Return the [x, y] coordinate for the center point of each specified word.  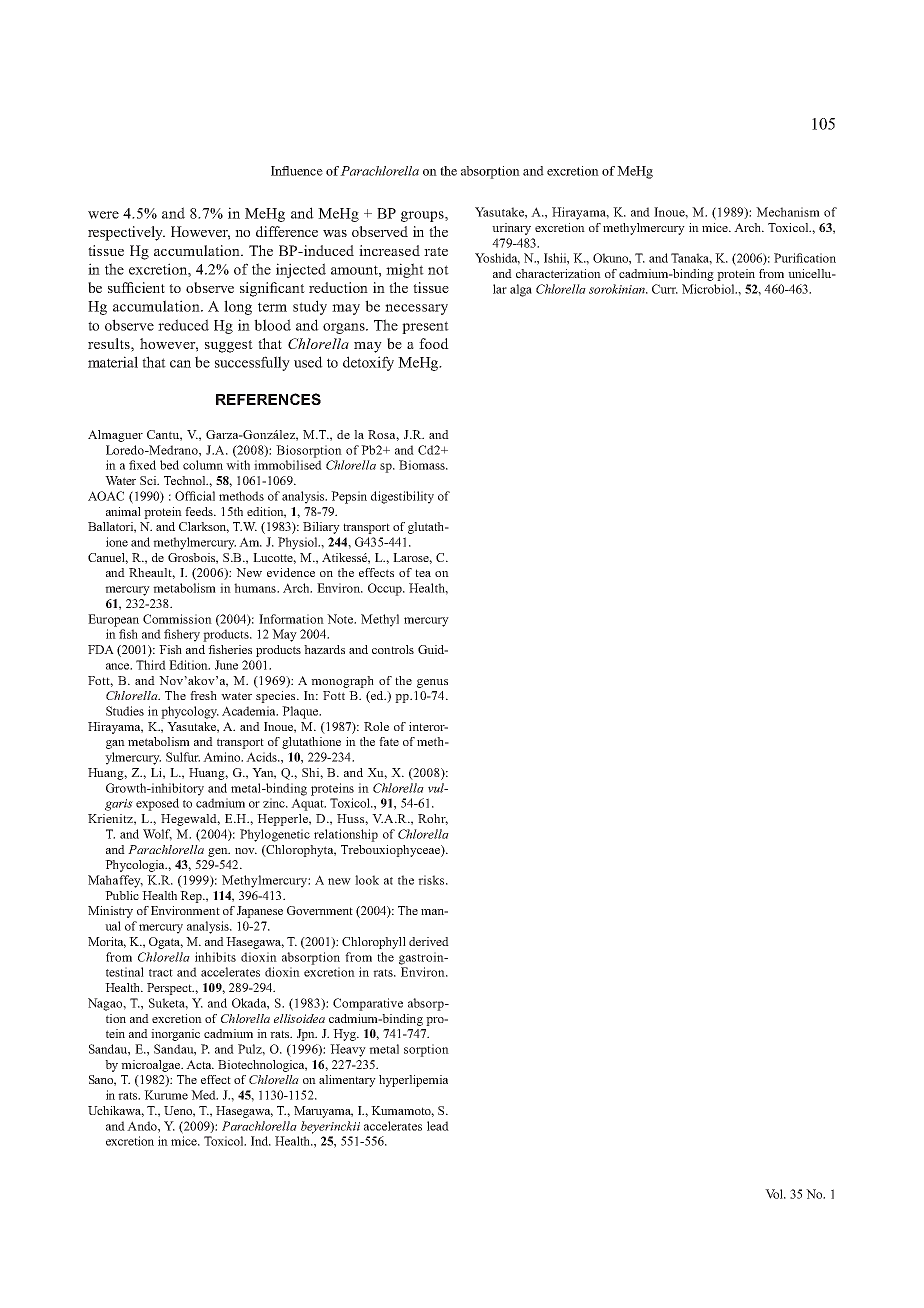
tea [423, 573]
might [405, 270]
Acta [200, 1064]
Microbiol [709, 289]
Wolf [157, 835]
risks [432, 880]
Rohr [433, 819]
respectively [126, 233]
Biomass [423, 465]
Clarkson [204, 527]
